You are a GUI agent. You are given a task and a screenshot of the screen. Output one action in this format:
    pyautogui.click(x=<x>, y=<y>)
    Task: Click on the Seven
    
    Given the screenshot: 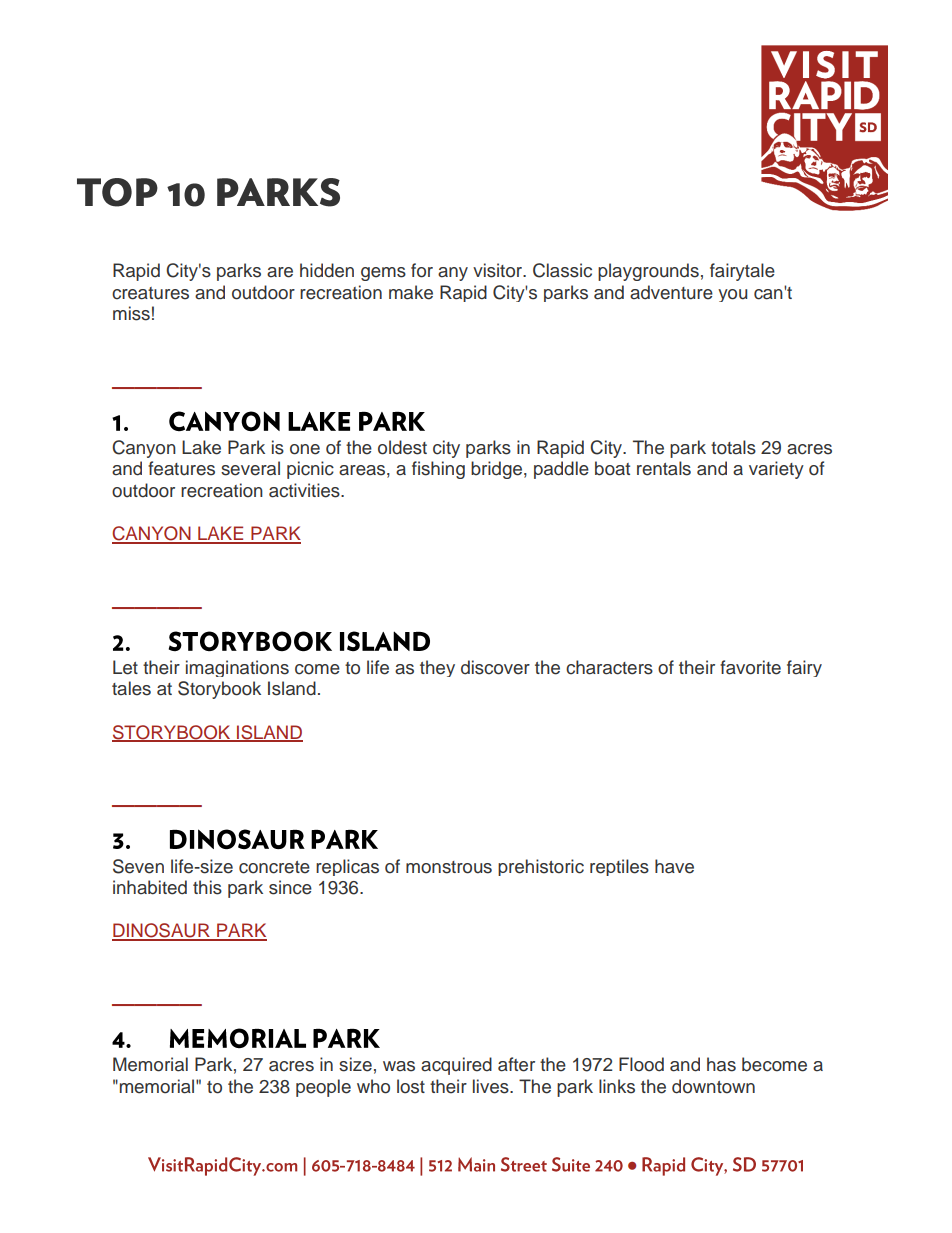 What is the action you would take?
    pyautogui.click(x=138, y=866)
